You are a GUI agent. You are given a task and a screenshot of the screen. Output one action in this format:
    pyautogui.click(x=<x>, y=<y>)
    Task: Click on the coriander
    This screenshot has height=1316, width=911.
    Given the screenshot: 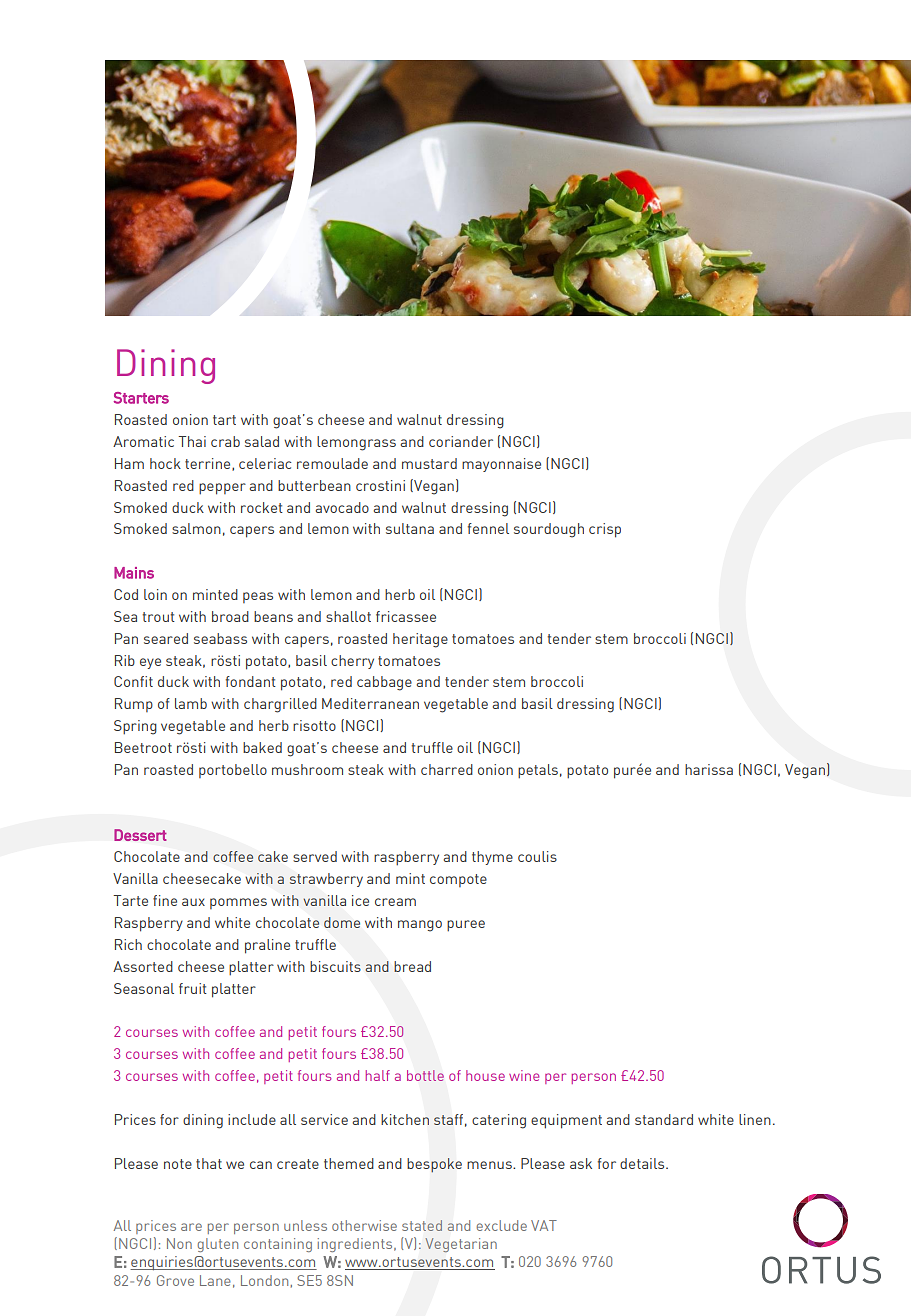 What is the action you would take?
    pyautogui.click(x=461, y=441)
